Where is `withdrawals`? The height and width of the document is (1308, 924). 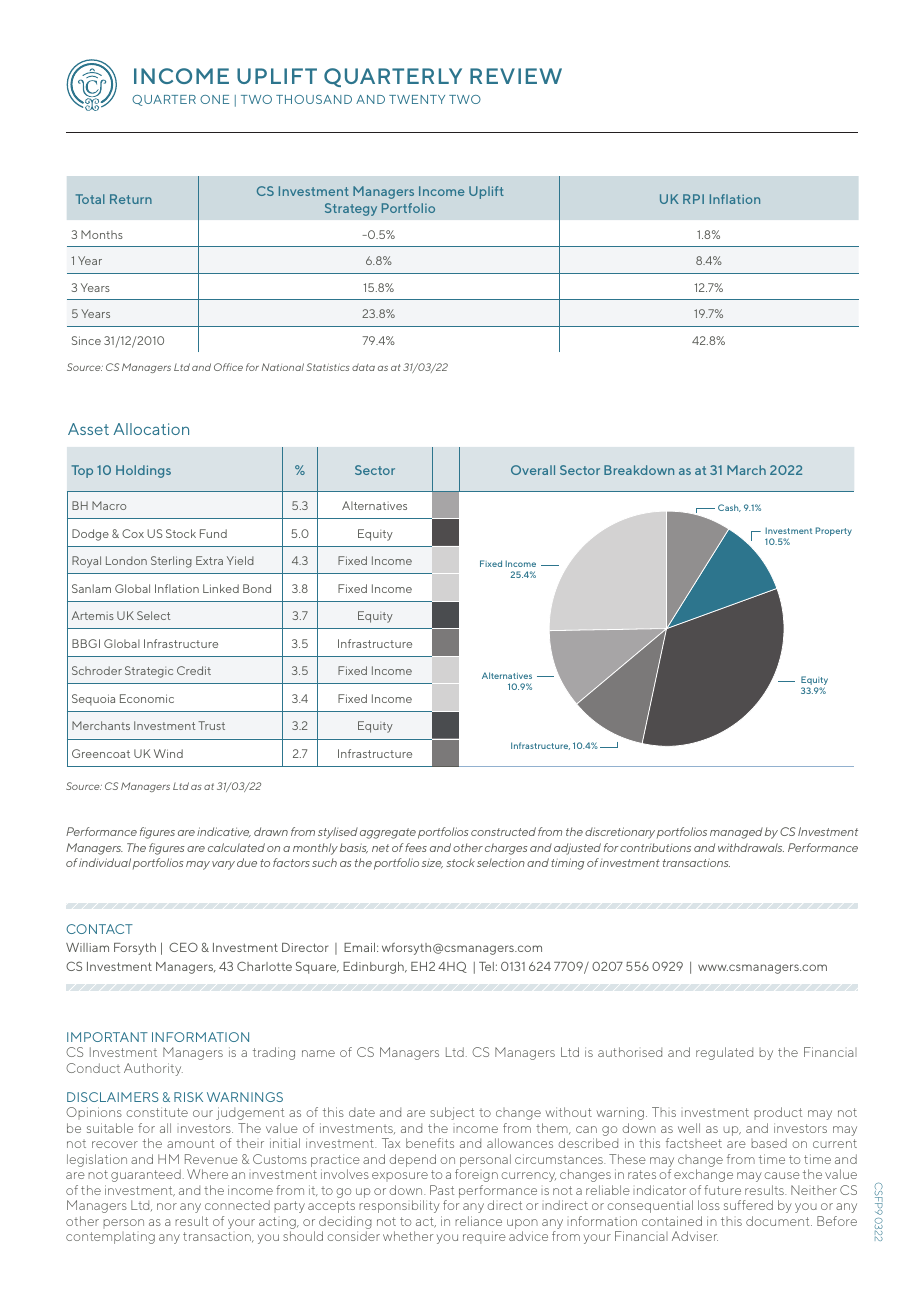 withdrawals is located at coordinates (751, 847).
